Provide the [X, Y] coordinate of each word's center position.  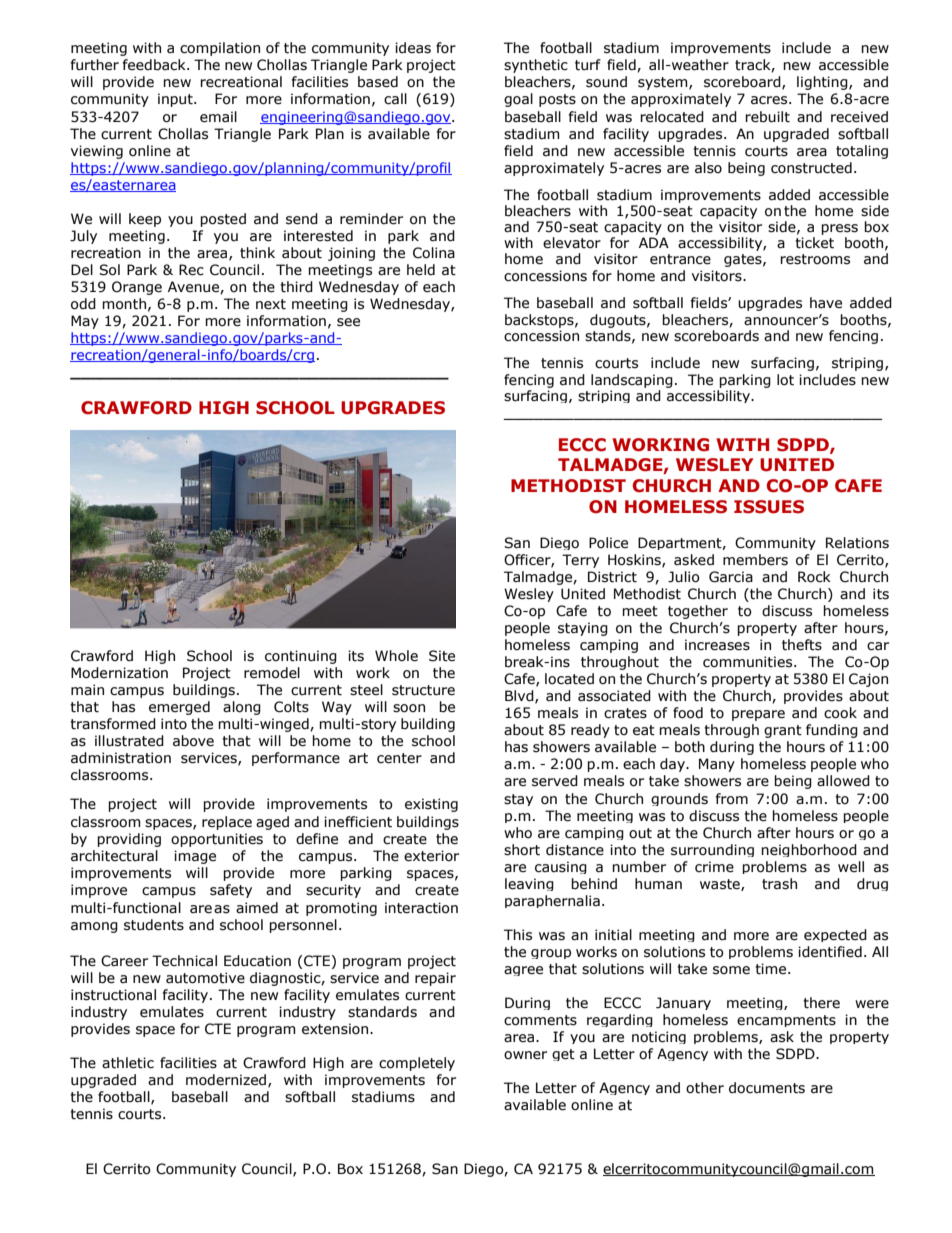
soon [409, 708]
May [85, 322]
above [193, 741]
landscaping [632, 381]
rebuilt [767, 117]
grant [783, 731]
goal [518, 100]
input [176, 100]
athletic [128, 1063]
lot [785, 380]
